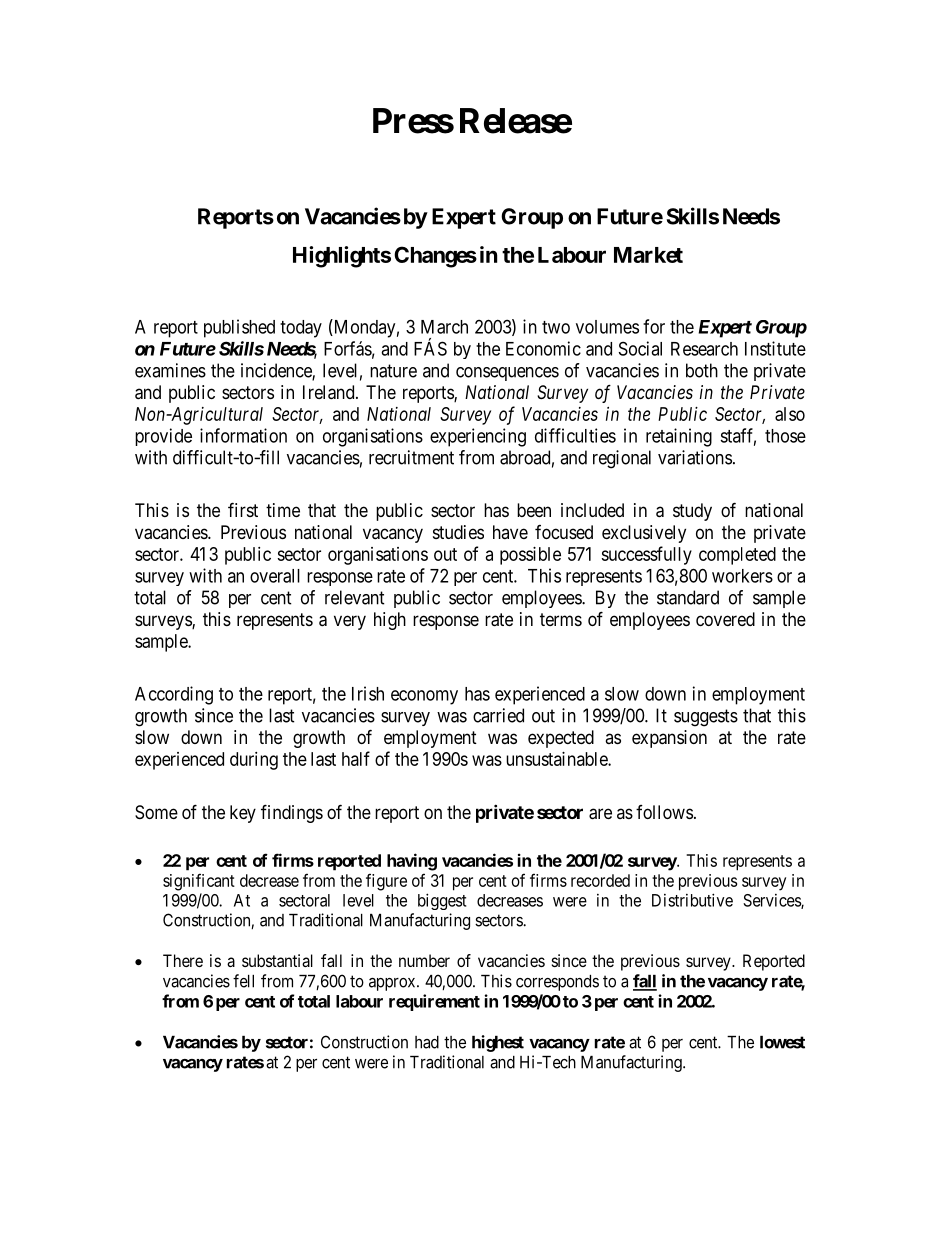 This screenshot has width=952, height=1233. What do you see at coordinates (648, 255) in the screenshot?
I see `Market` at bounding box center [648, 255].
